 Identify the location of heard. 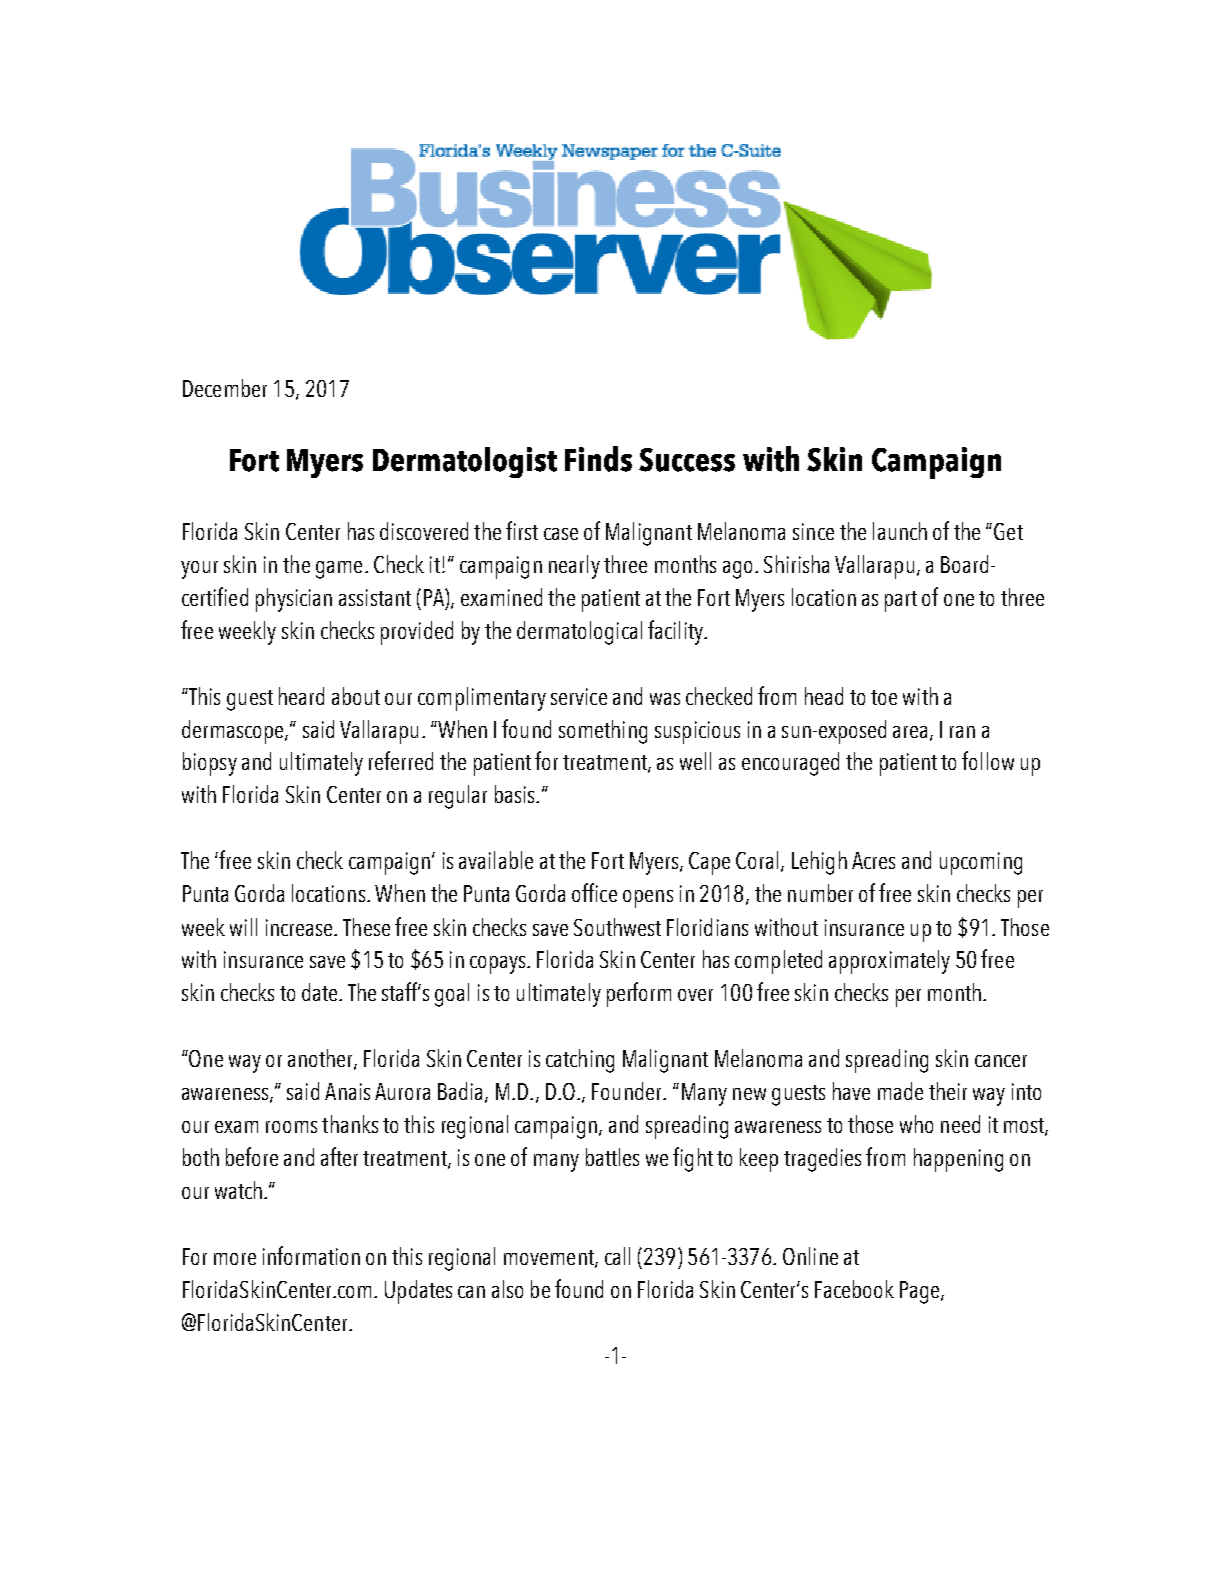
(301, 696).
